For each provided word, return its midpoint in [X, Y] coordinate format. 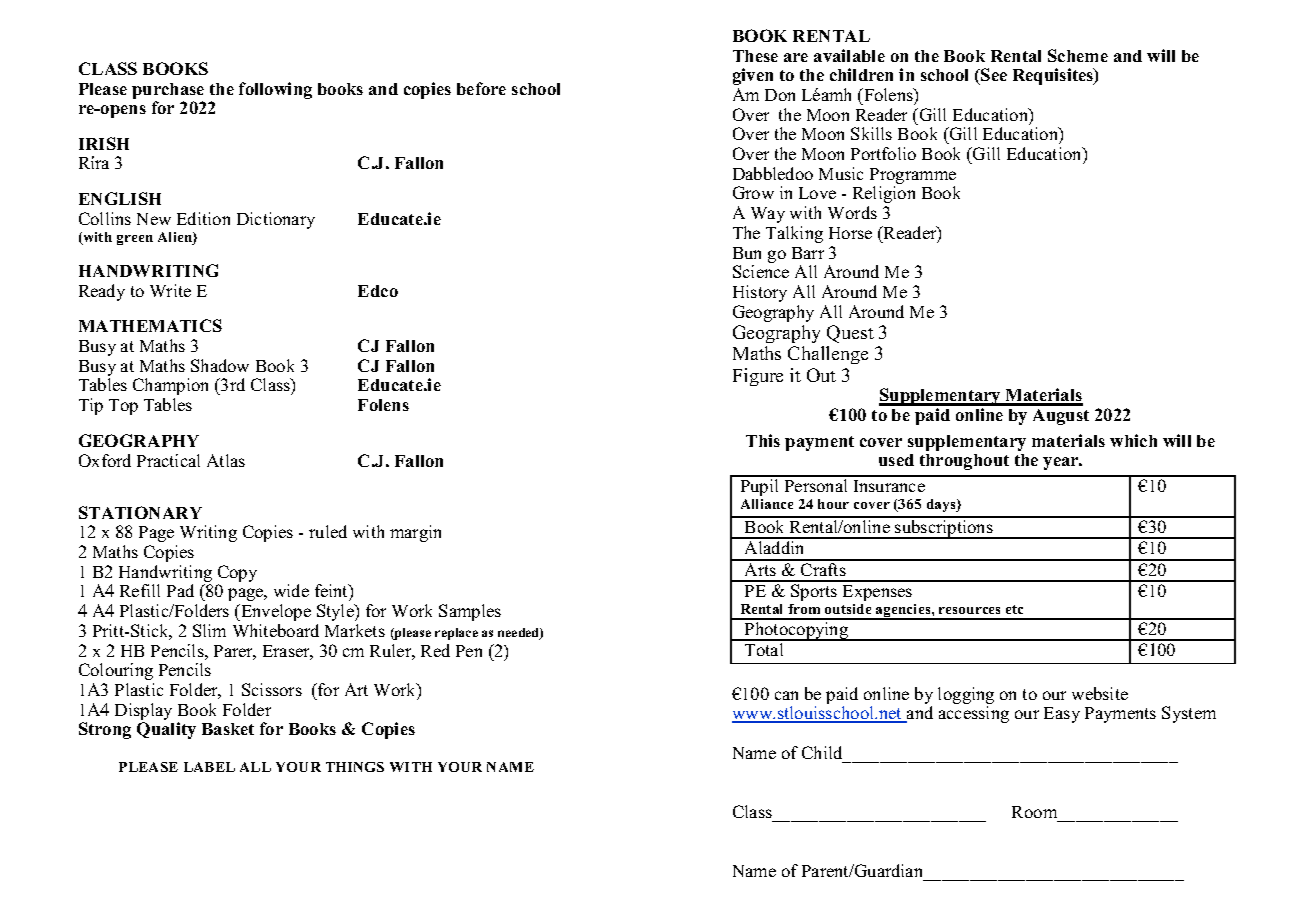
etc [1014, 609]
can [786, 695]
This [763, 440]
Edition [203, 218]
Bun [747, 253]
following [275, 90]
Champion [170, 386]
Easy [1062, 715]
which [1133, 440]
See [993, 74]
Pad [180, 590]
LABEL [209, 767]
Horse [850, 233]
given [753, 76]
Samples [470, 612]
